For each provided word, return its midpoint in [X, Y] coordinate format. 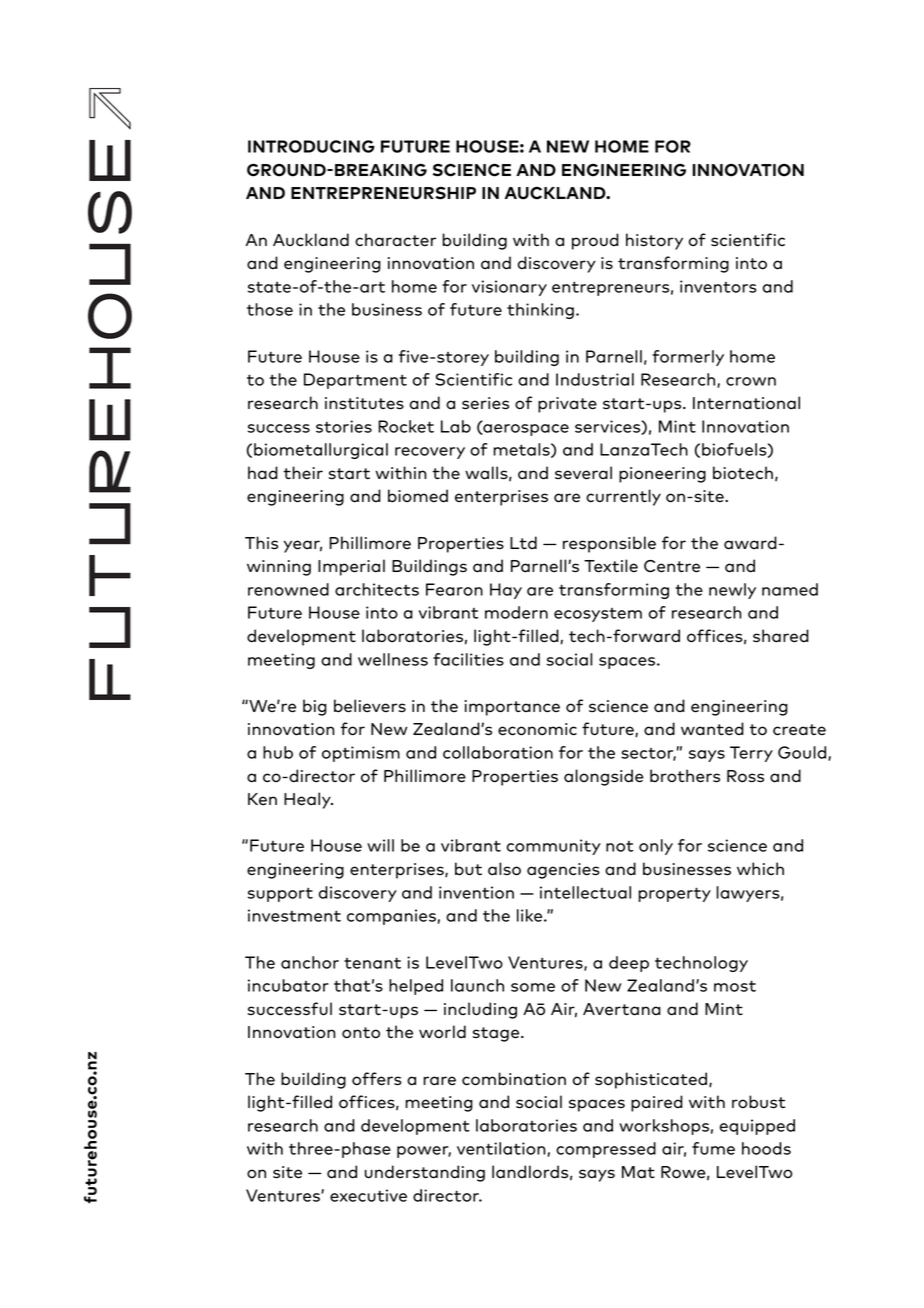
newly [732, 591]
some [533, 987]
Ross [745, 776]
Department [355, 381]
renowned [288, 589]
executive [368, 1195]
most [735, 986]
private [567, 405]
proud [595, 241]
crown [751, 381]
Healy [308, 800]
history [654, 241]
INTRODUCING [311, 146]
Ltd [523, 542]
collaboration [498, 752]
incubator [288, 985]
